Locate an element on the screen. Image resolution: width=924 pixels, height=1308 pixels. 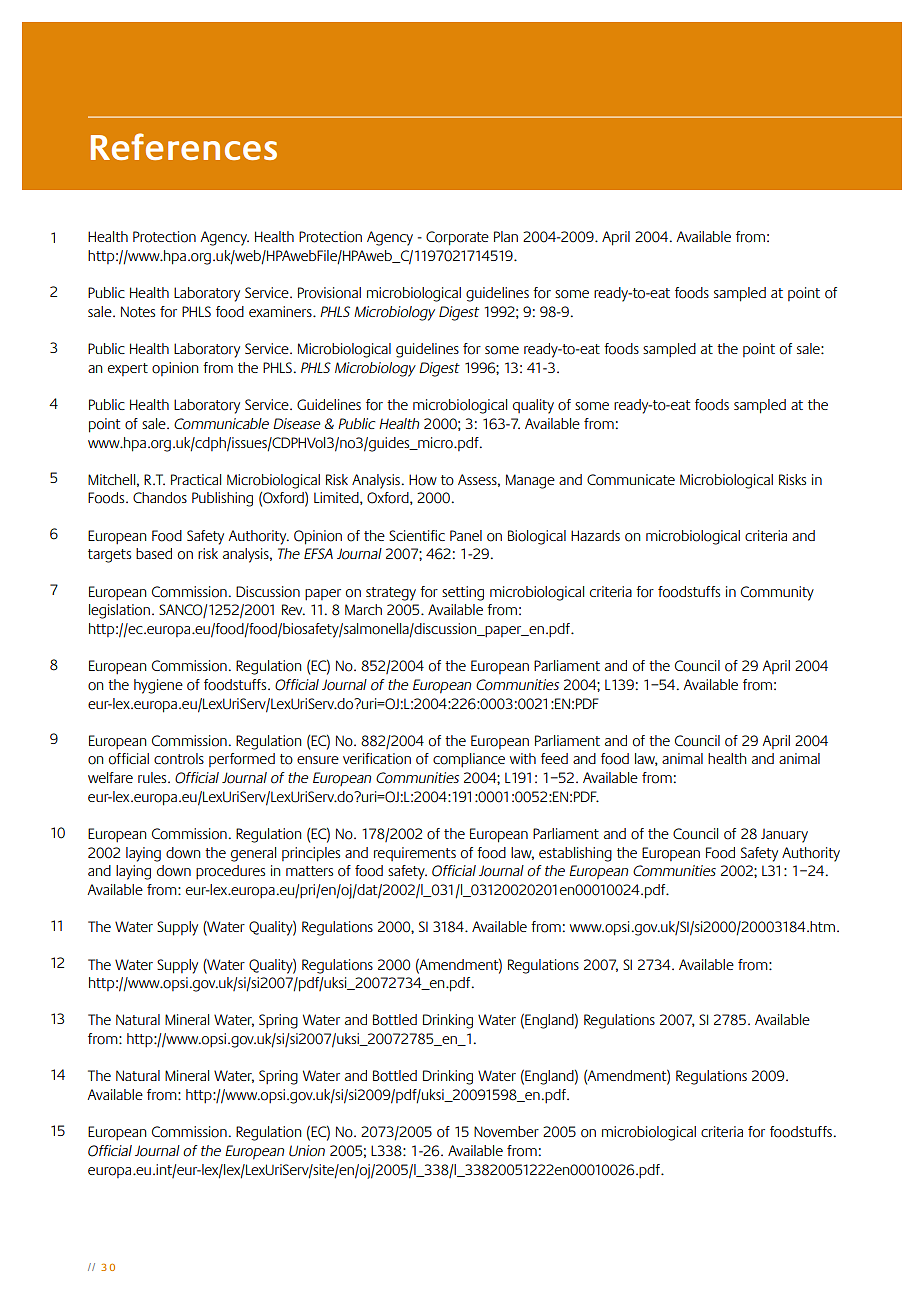
Union is located at coordinates (307, 1151).
